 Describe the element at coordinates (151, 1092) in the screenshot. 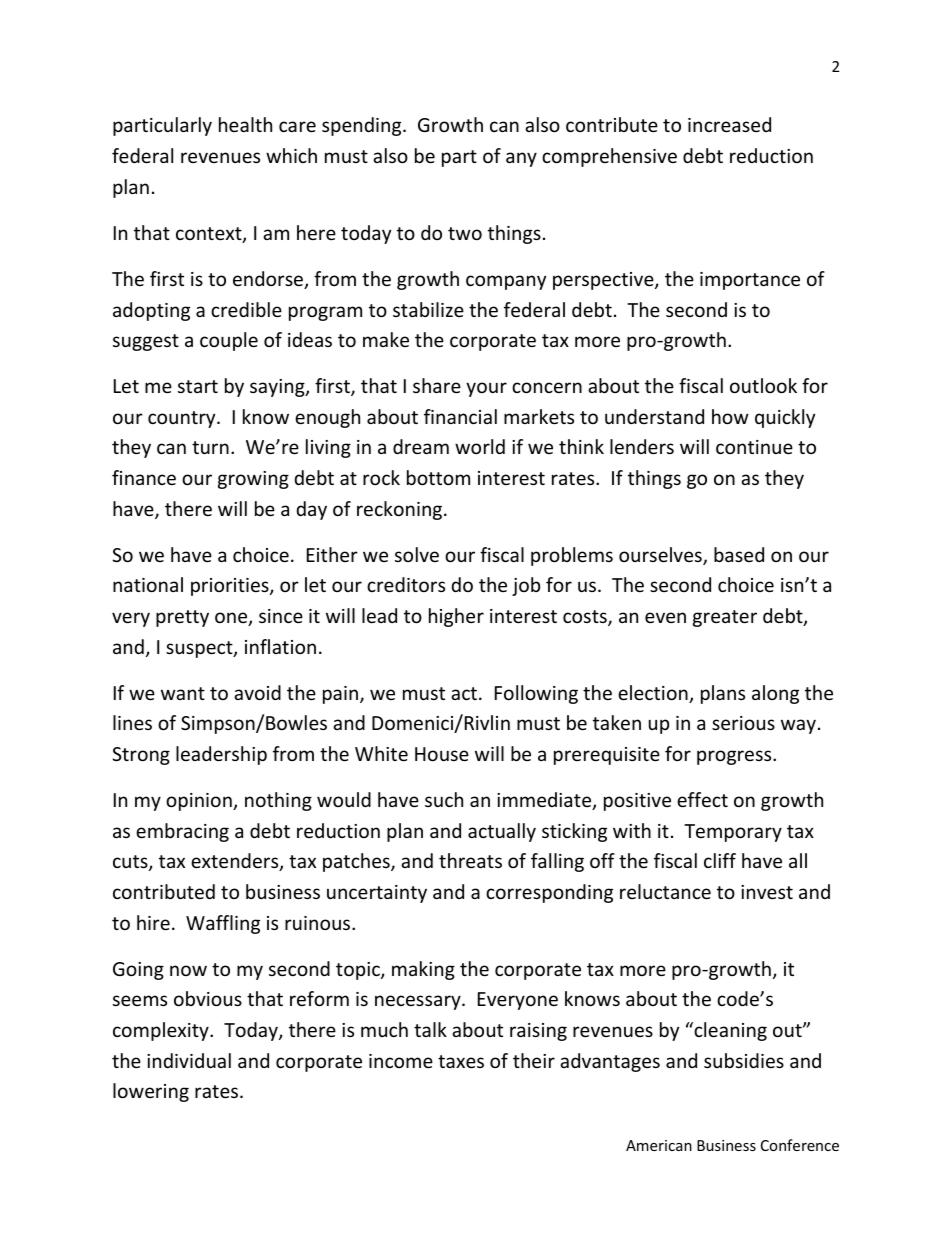

I see `lowering` at that location.
